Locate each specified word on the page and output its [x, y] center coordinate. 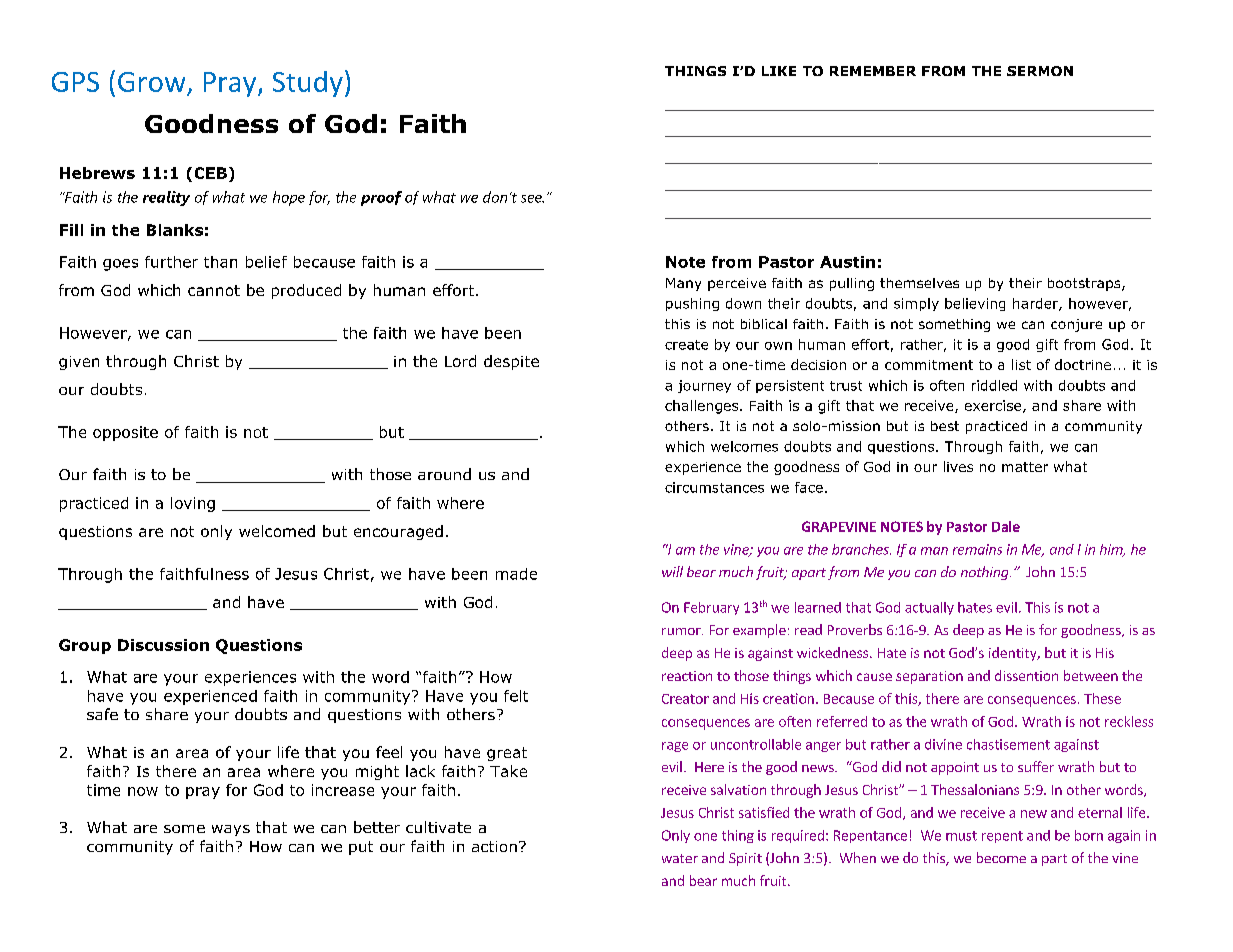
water [680, 858]
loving [193, 504]
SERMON [1040, 71]
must [961, 836]
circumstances [714, 487]
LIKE [779, 71]
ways [231, 830]
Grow [153, 83]
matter [1025, 467]
